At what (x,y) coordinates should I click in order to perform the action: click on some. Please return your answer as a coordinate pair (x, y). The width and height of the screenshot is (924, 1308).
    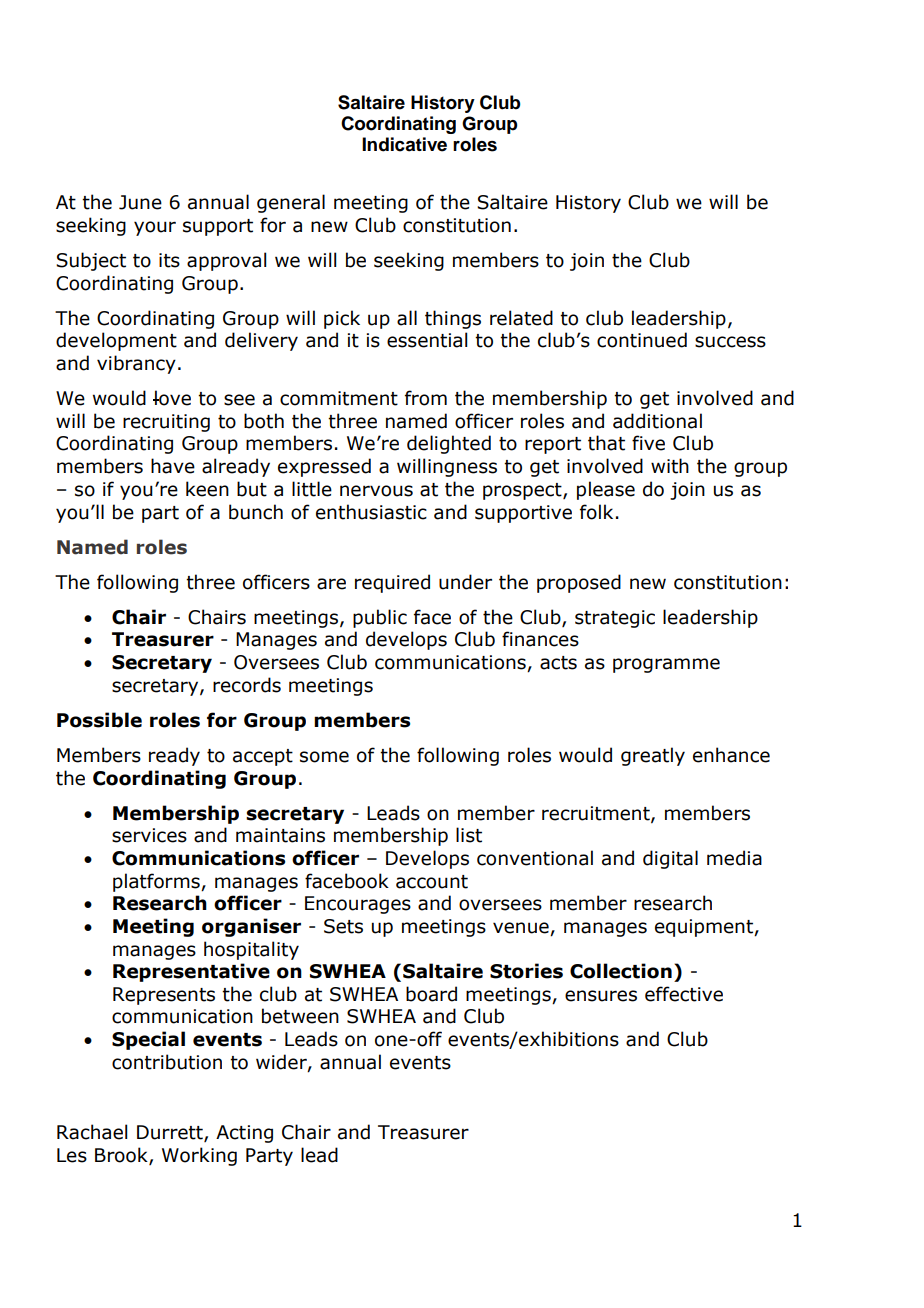
    Looking at the image, I should click on (324, 757).
